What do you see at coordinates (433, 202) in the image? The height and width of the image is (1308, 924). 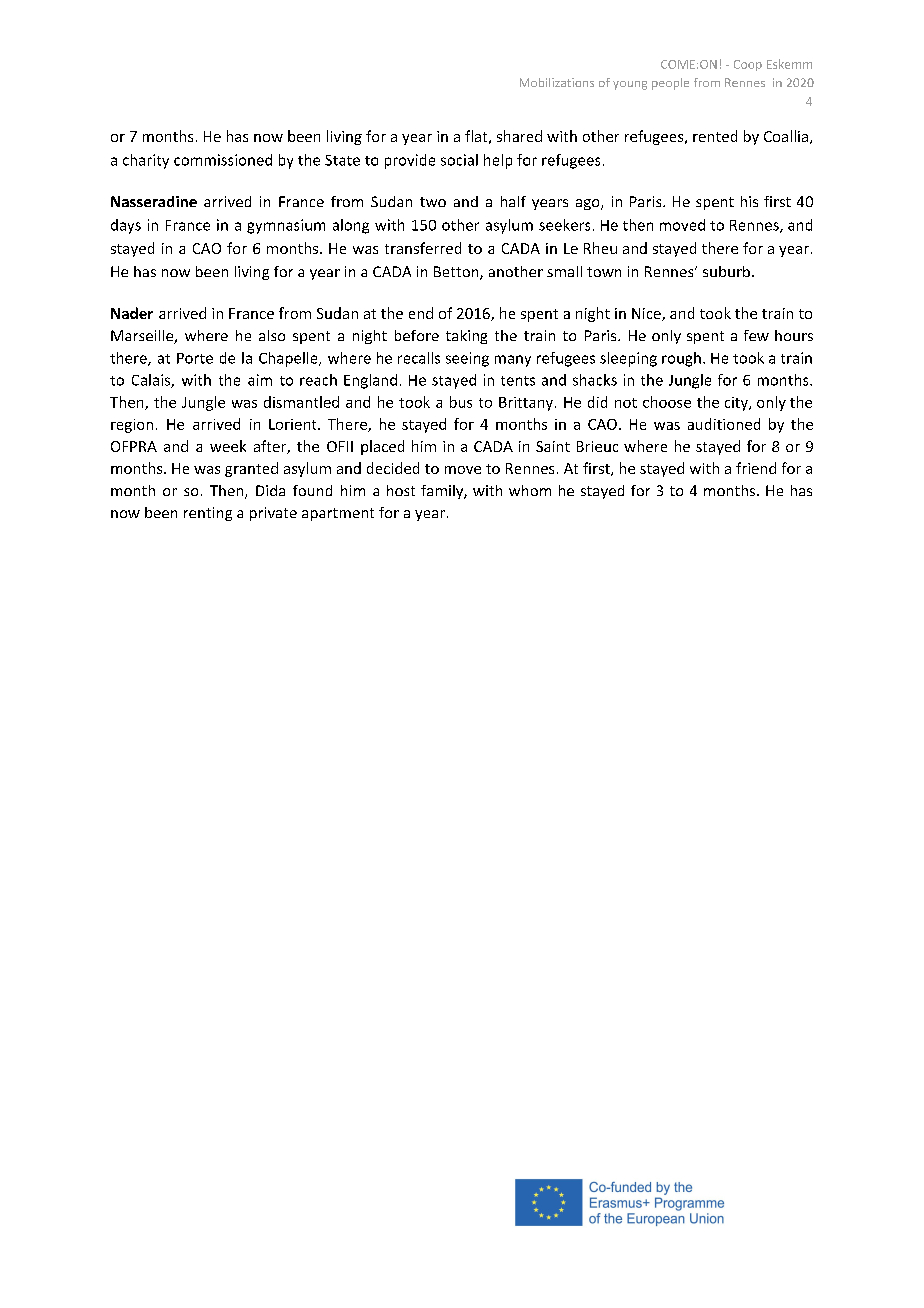 I see `two` at bounding box center [433, 202].
